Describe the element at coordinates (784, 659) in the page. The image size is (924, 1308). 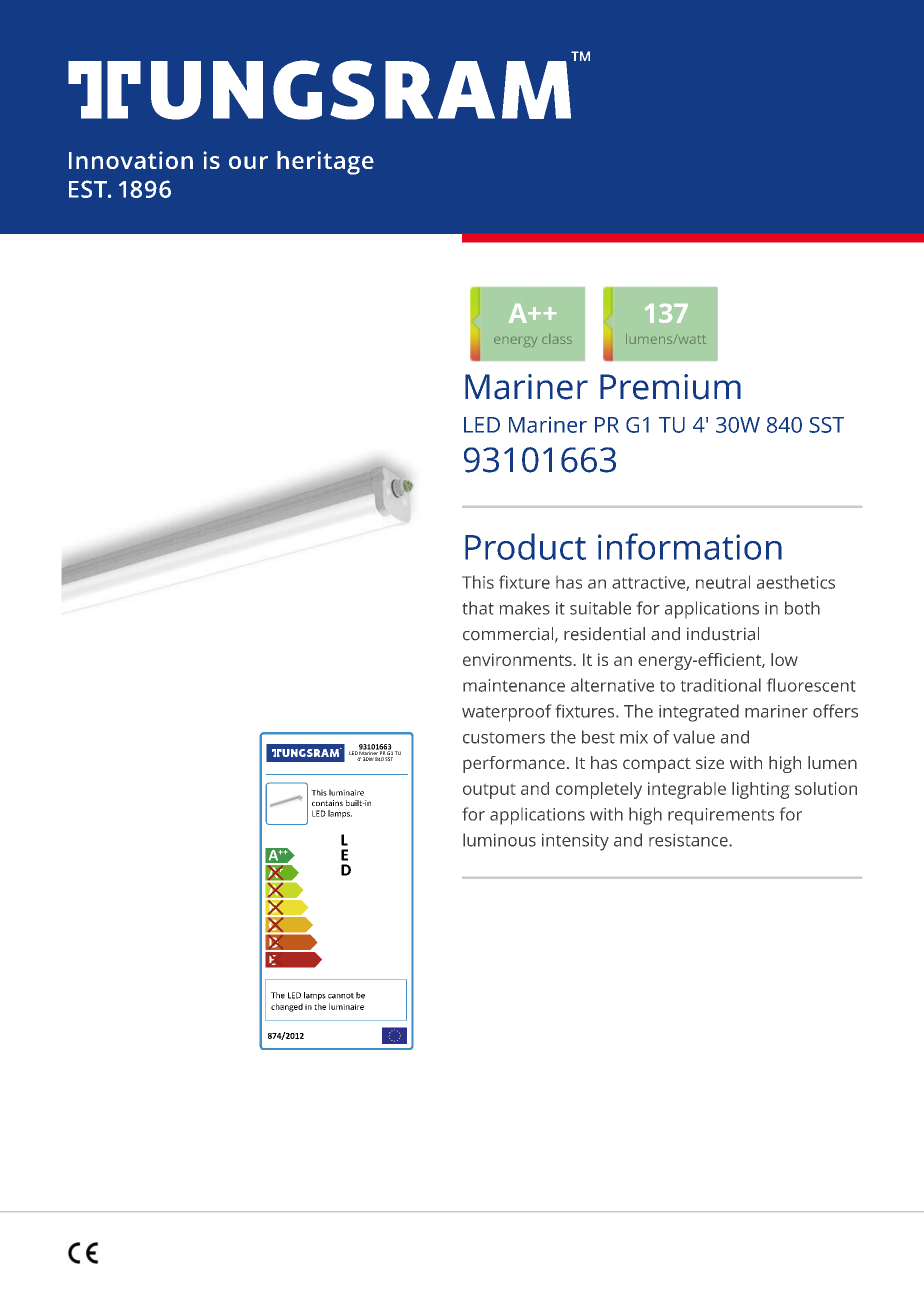
I see `low` at that location.
